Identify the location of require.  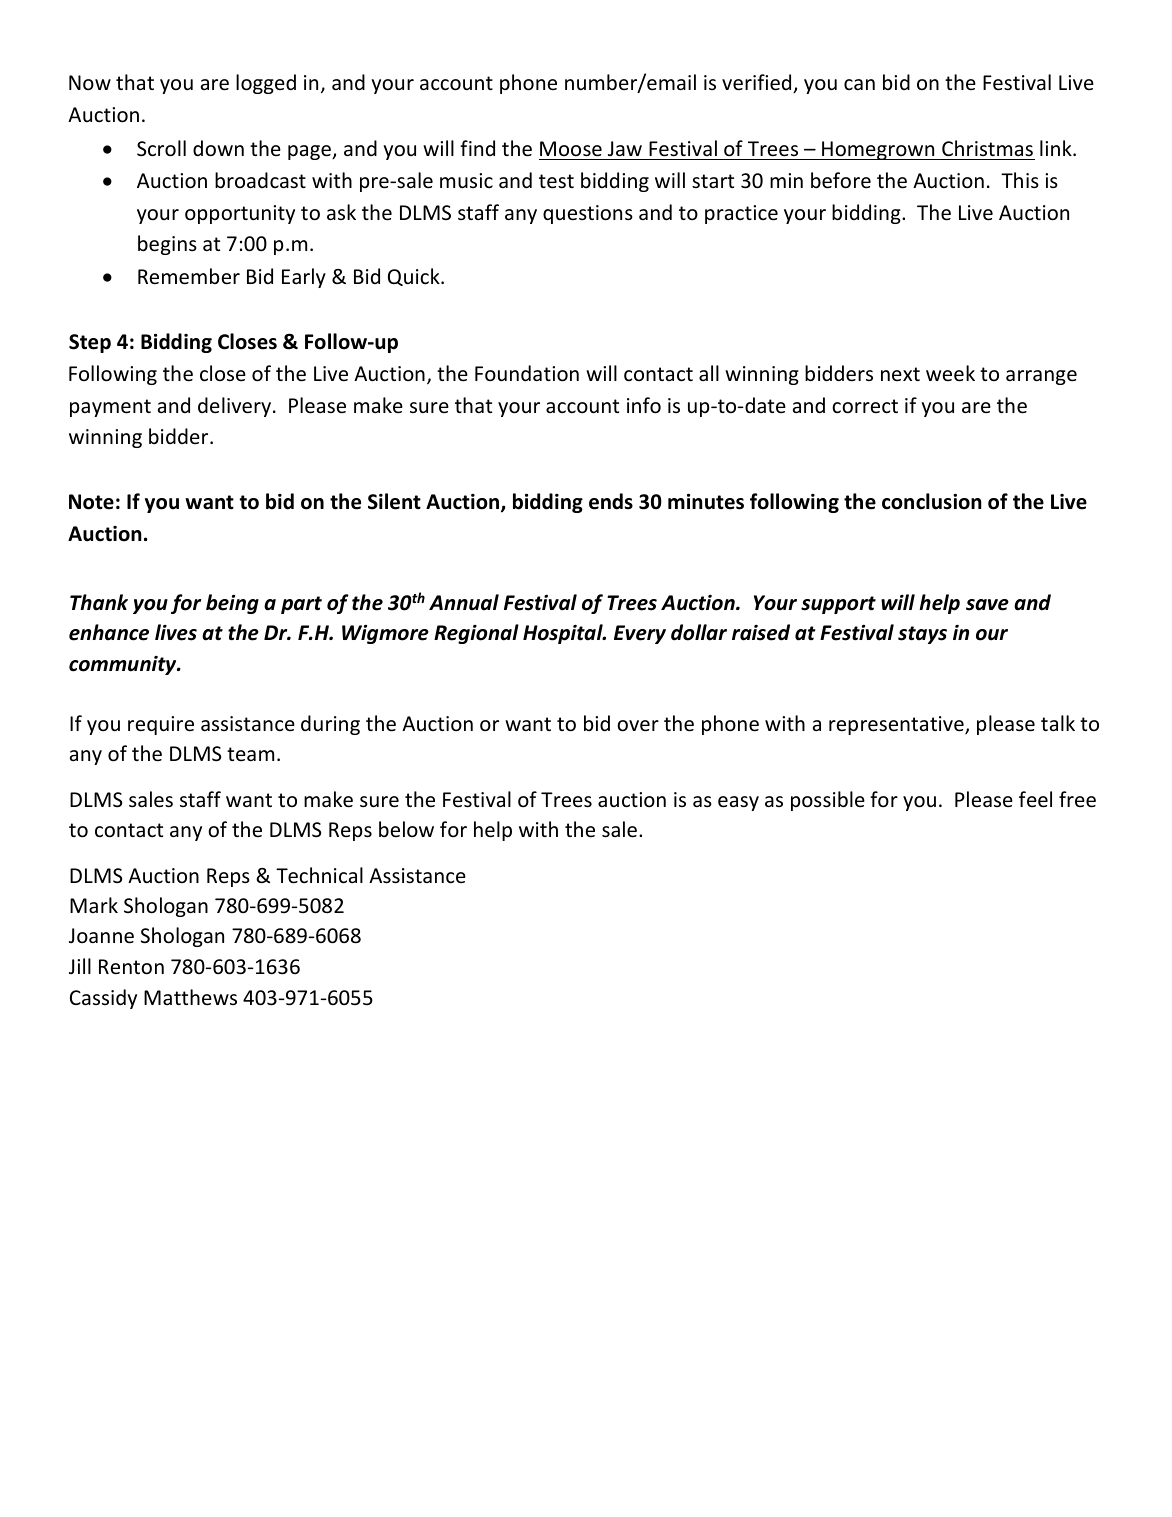
(161, 725).
